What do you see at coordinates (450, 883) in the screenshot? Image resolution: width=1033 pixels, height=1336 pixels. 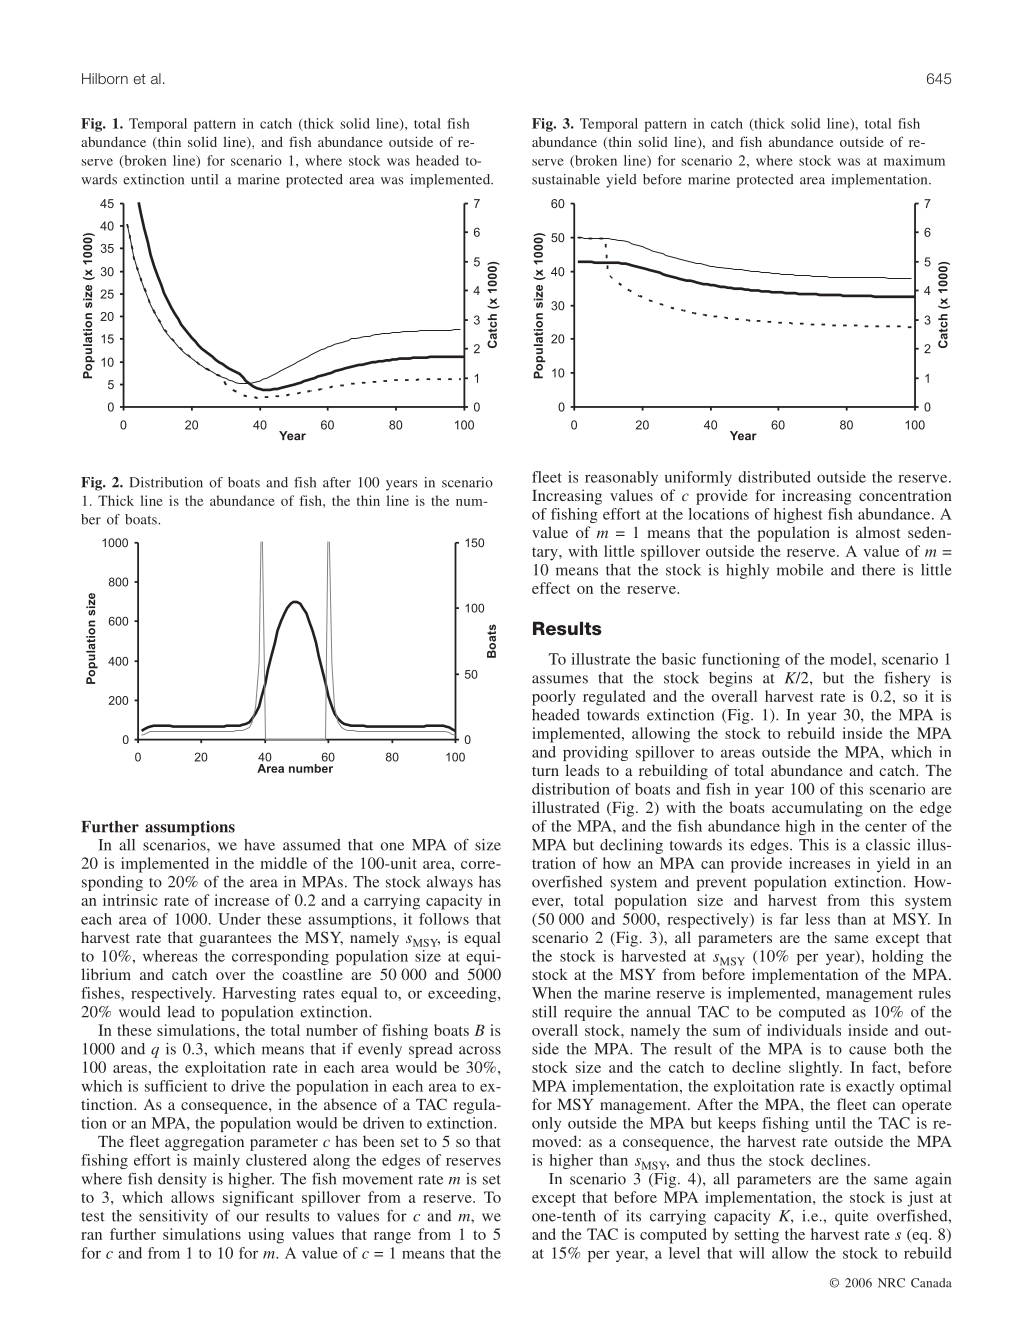 I see `always` at bounding box center [450, 883].
